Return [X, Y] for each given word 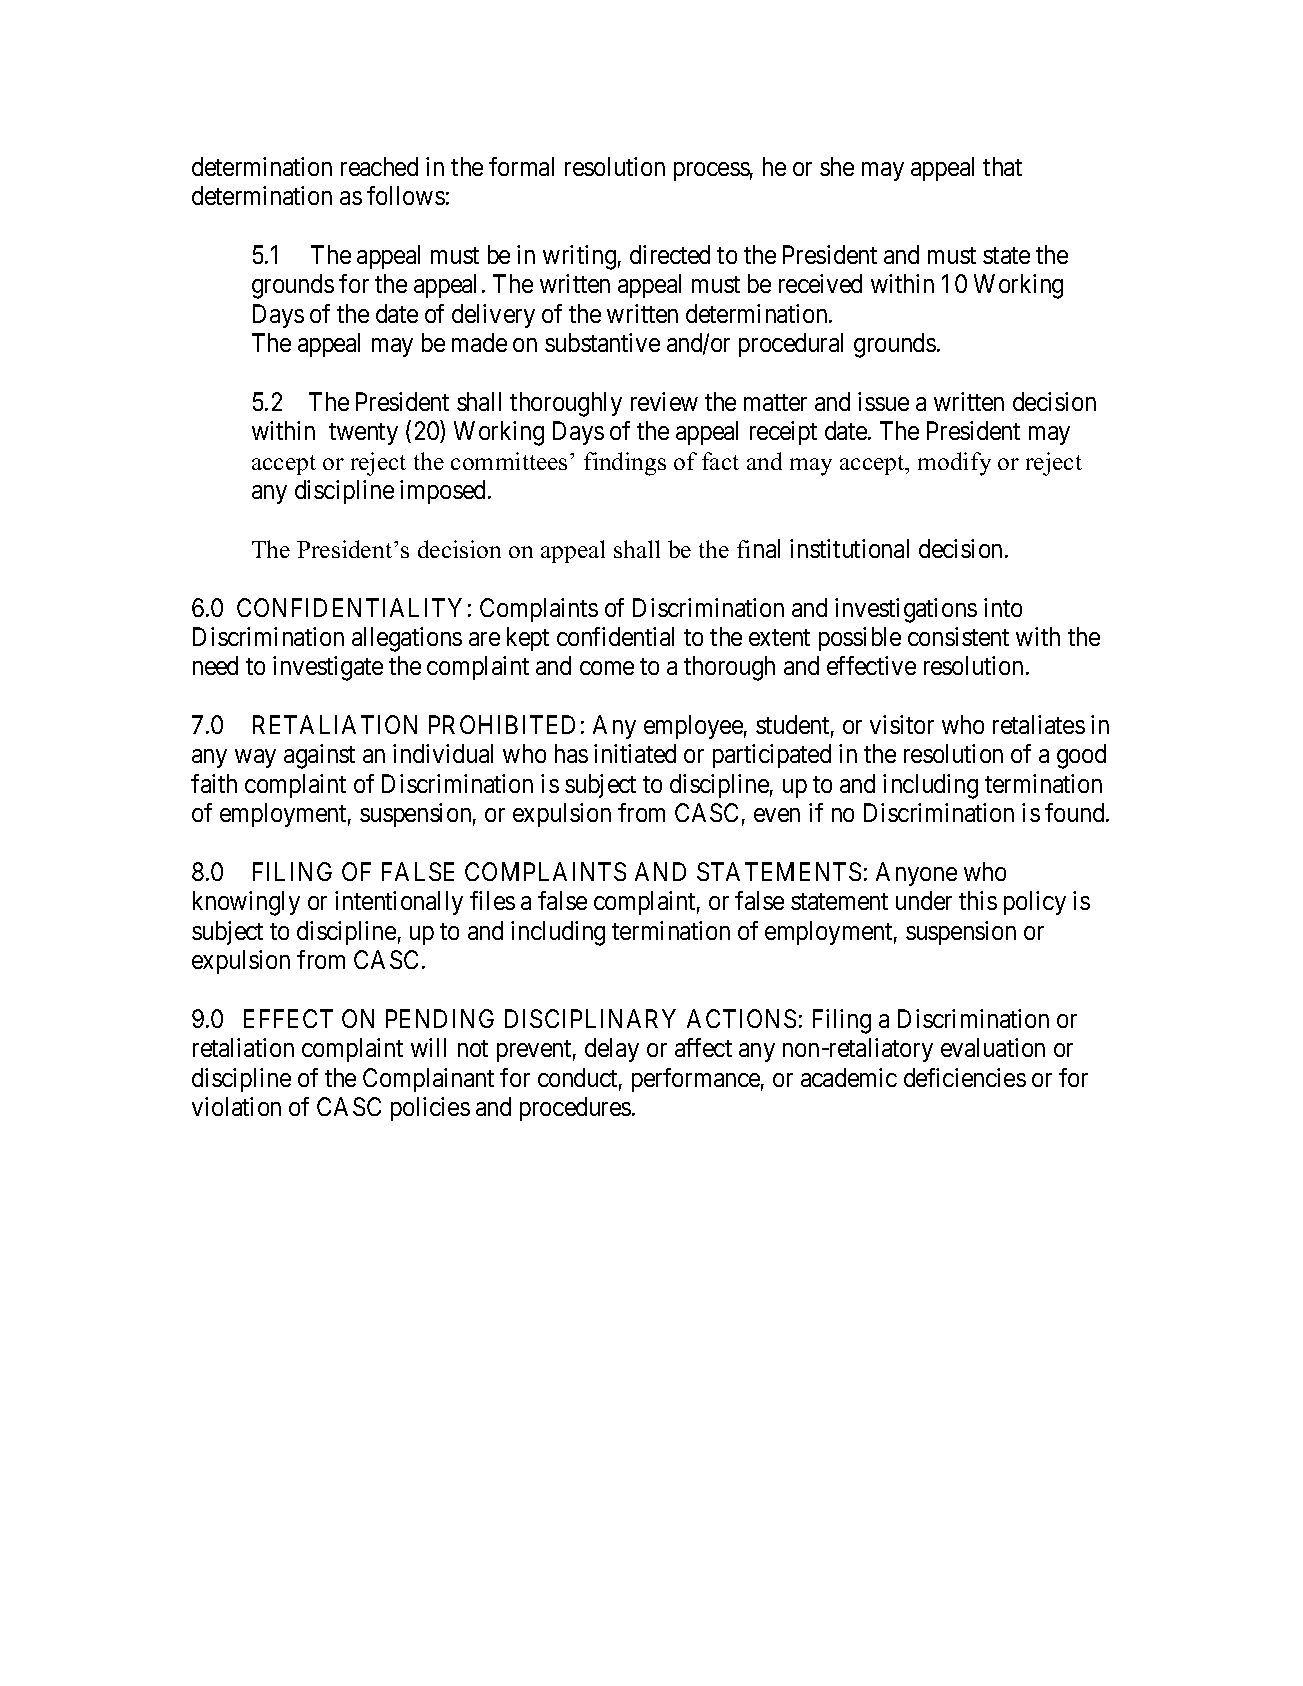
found [1076, 812]
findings [625, 464]
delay [612, 1050]
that [1002, 166]
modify [954, 464]
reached [379, 166]
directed [670, 254]
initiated [635, 753]
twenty [363, 434]
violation [236, 1106]
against [319, 756]
